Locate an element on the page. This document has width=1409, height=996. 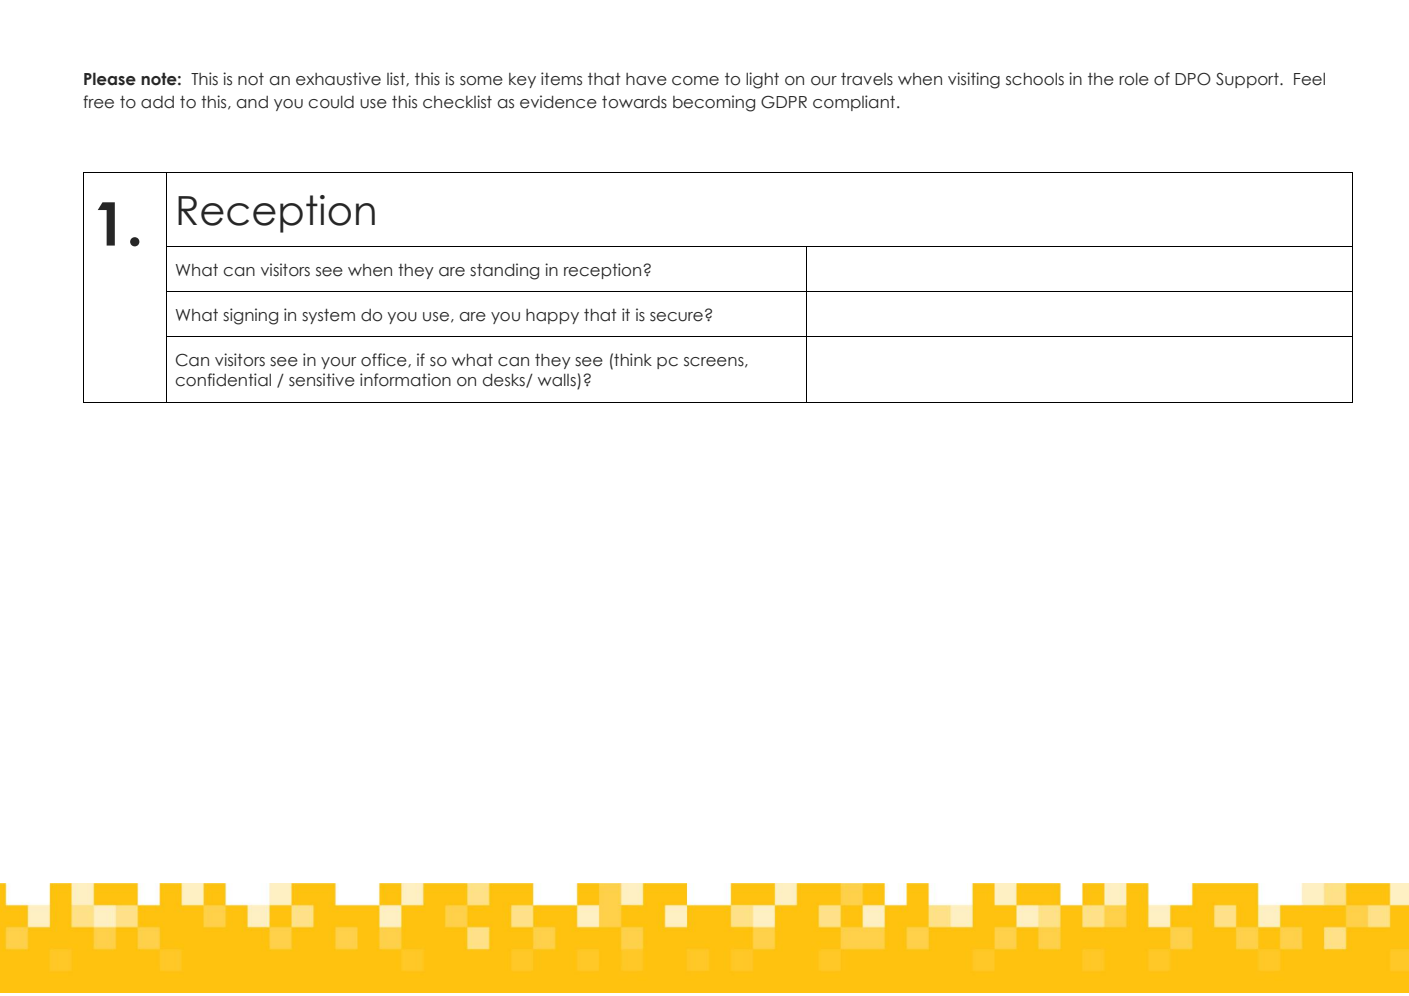
desks is located at coordinates (505, 381).
